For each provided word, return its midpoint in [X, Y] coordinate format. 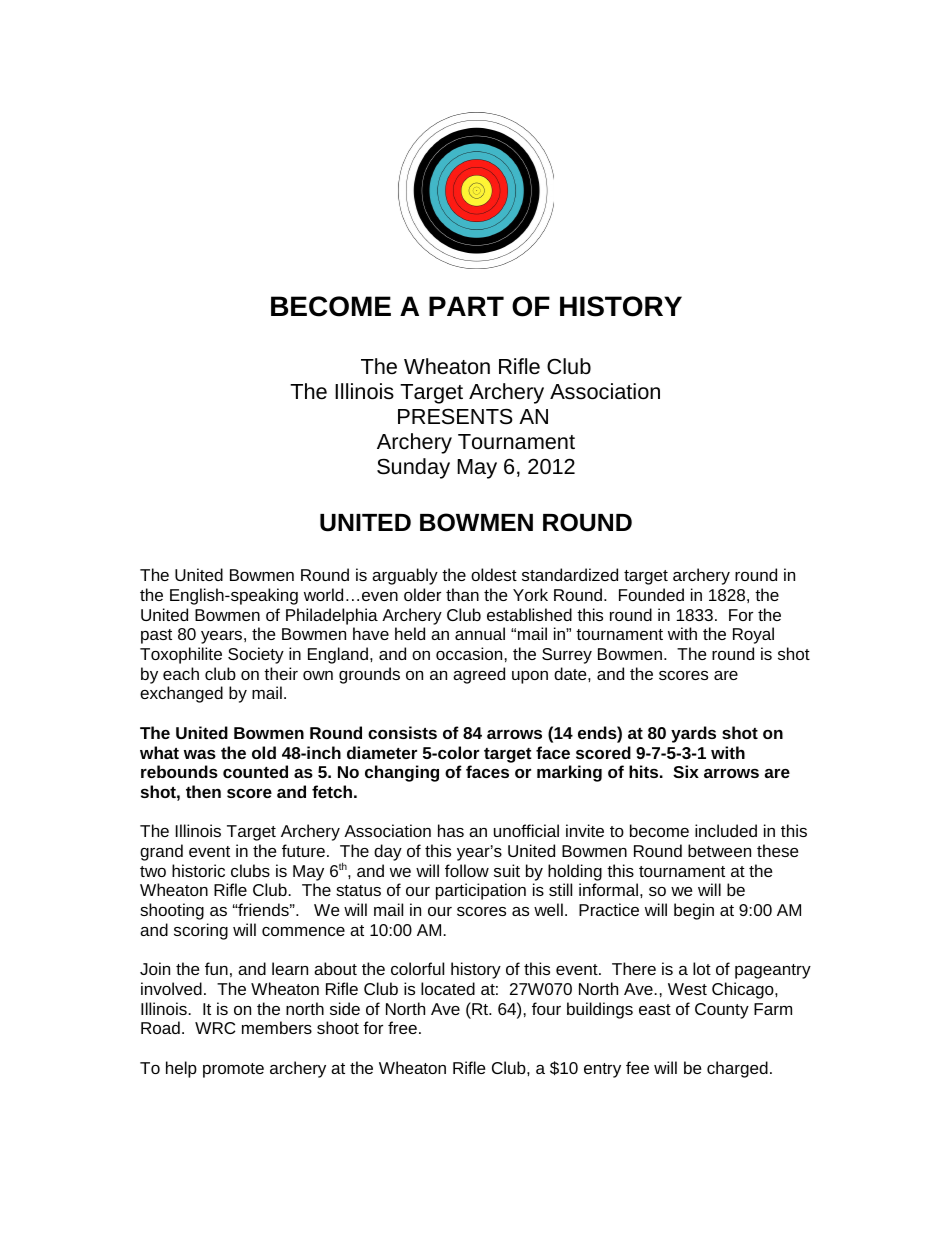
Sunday [413, 468]
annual [480, 633]
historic [198, 870]
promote [233, 1070]
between [719, 850]
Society [256, 655]
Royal [753, 635]
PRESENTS [455, 416]
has [451, 830]
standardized [570, 574]
